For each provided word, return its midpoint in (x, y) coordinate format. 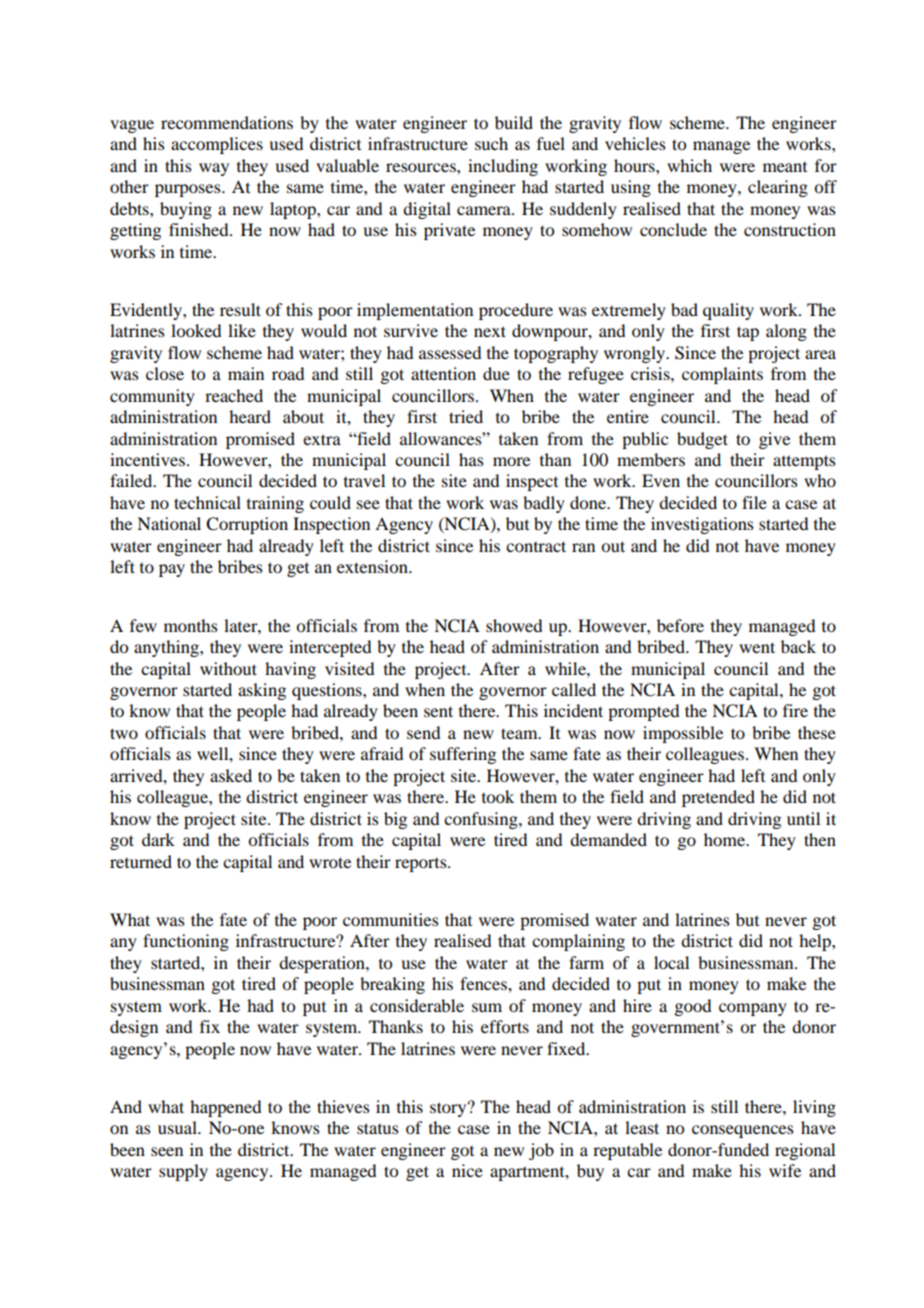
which (689, 165)
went (757, 647)
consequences (743, 1131)
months (191, 625)
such (491, 143)
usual (178, 1127)
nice (467, 1170)
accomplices (217, 145)
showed (514, 625)
